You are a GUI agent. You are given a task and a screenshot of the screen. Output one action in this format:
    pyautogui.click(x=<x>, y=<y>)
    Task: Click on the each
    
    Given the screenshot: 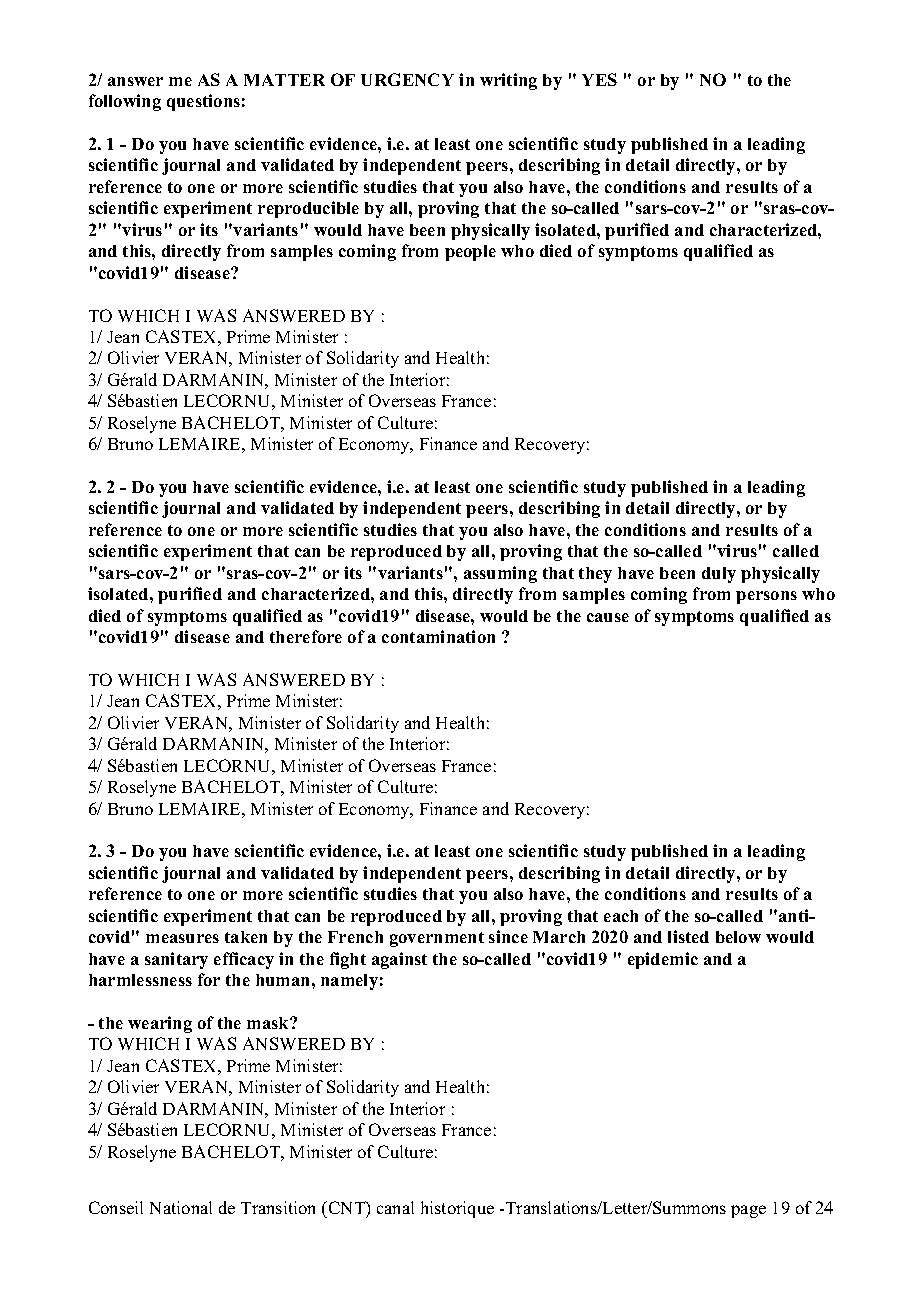 What is the action you would take?
    pyautogui.click(x=621, y=916)
